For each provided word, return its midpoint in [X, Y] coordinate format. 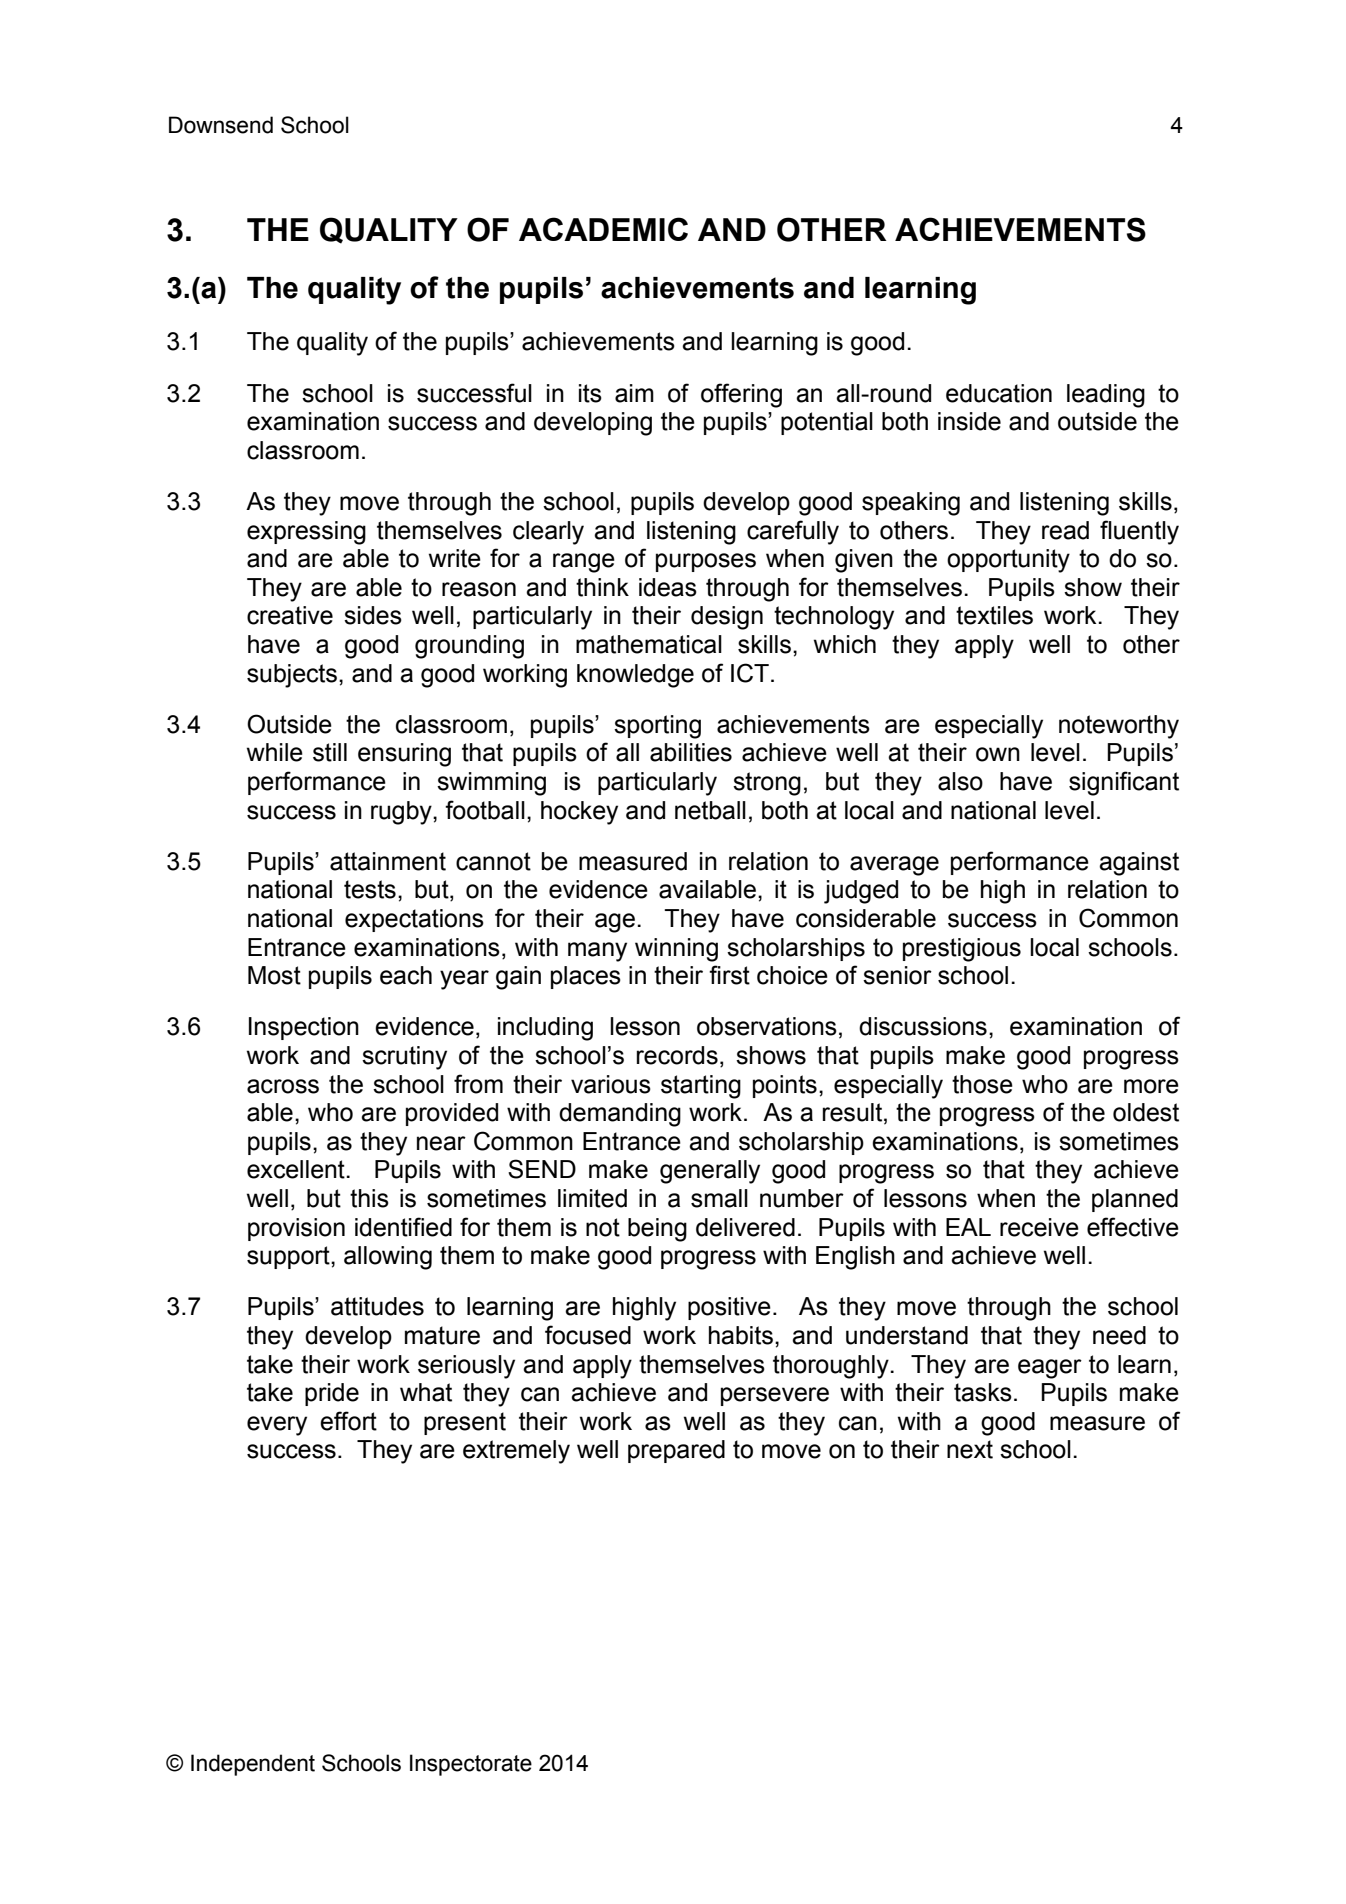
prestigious [962, 950]
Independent [253, 1765]
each [406, 975]
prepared [676, 1451]
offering [741, 395]
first [729, 975]
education [999, 393]
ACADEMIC [603, 229]
